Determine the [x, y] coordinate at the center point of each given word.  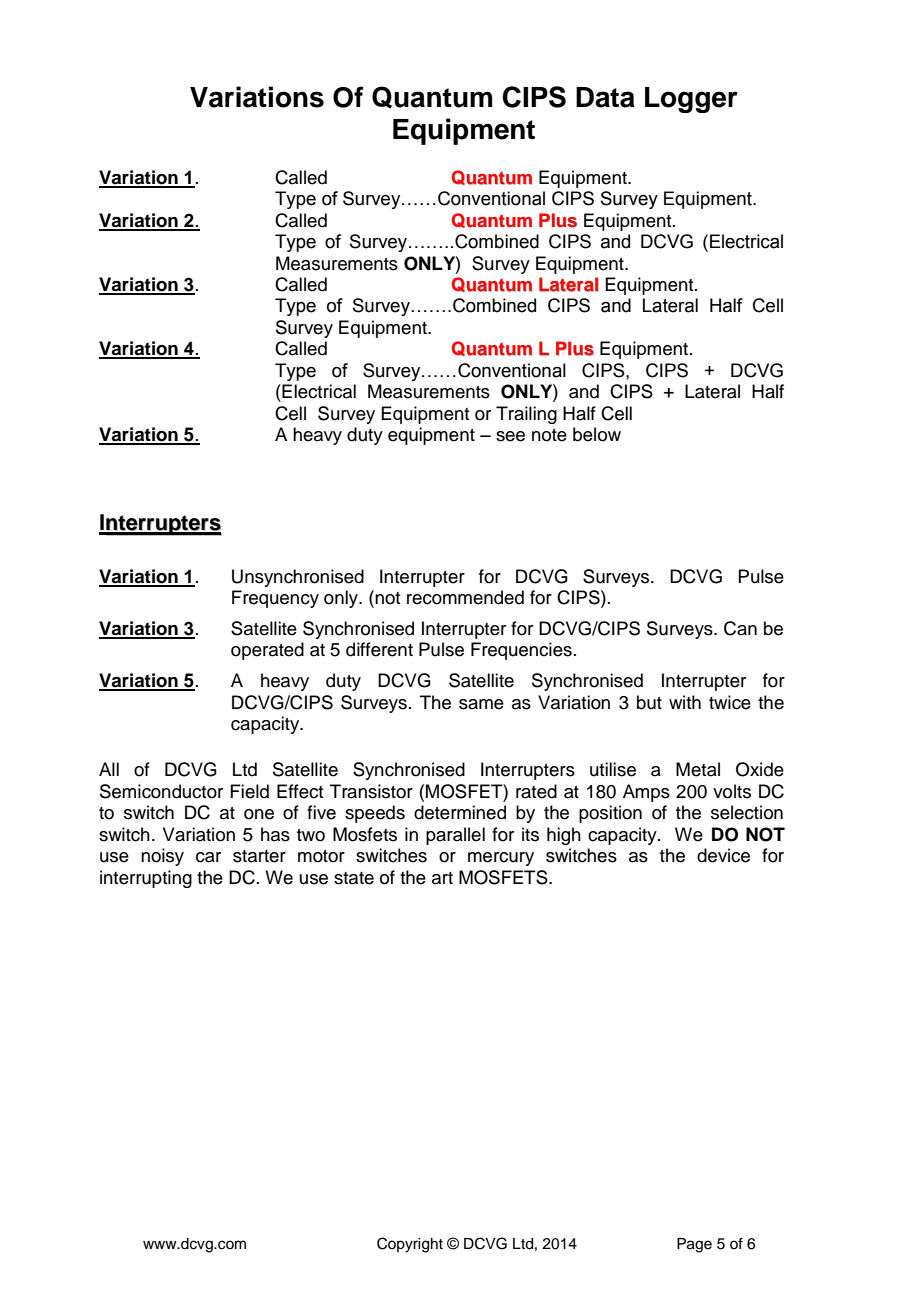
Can [740, 628]
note [549, 435]
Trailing [526, 415]
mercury [501, 859]
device [723, 855]
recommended [465, 597]
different [379, 649]
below [597, 434]
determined [460, 812]
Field [249, 791]
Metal [698, 769]
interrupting [146, 879]
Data [605, 97]
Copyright [410, 1245]
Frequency [275, 599]
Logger [691, 100]
